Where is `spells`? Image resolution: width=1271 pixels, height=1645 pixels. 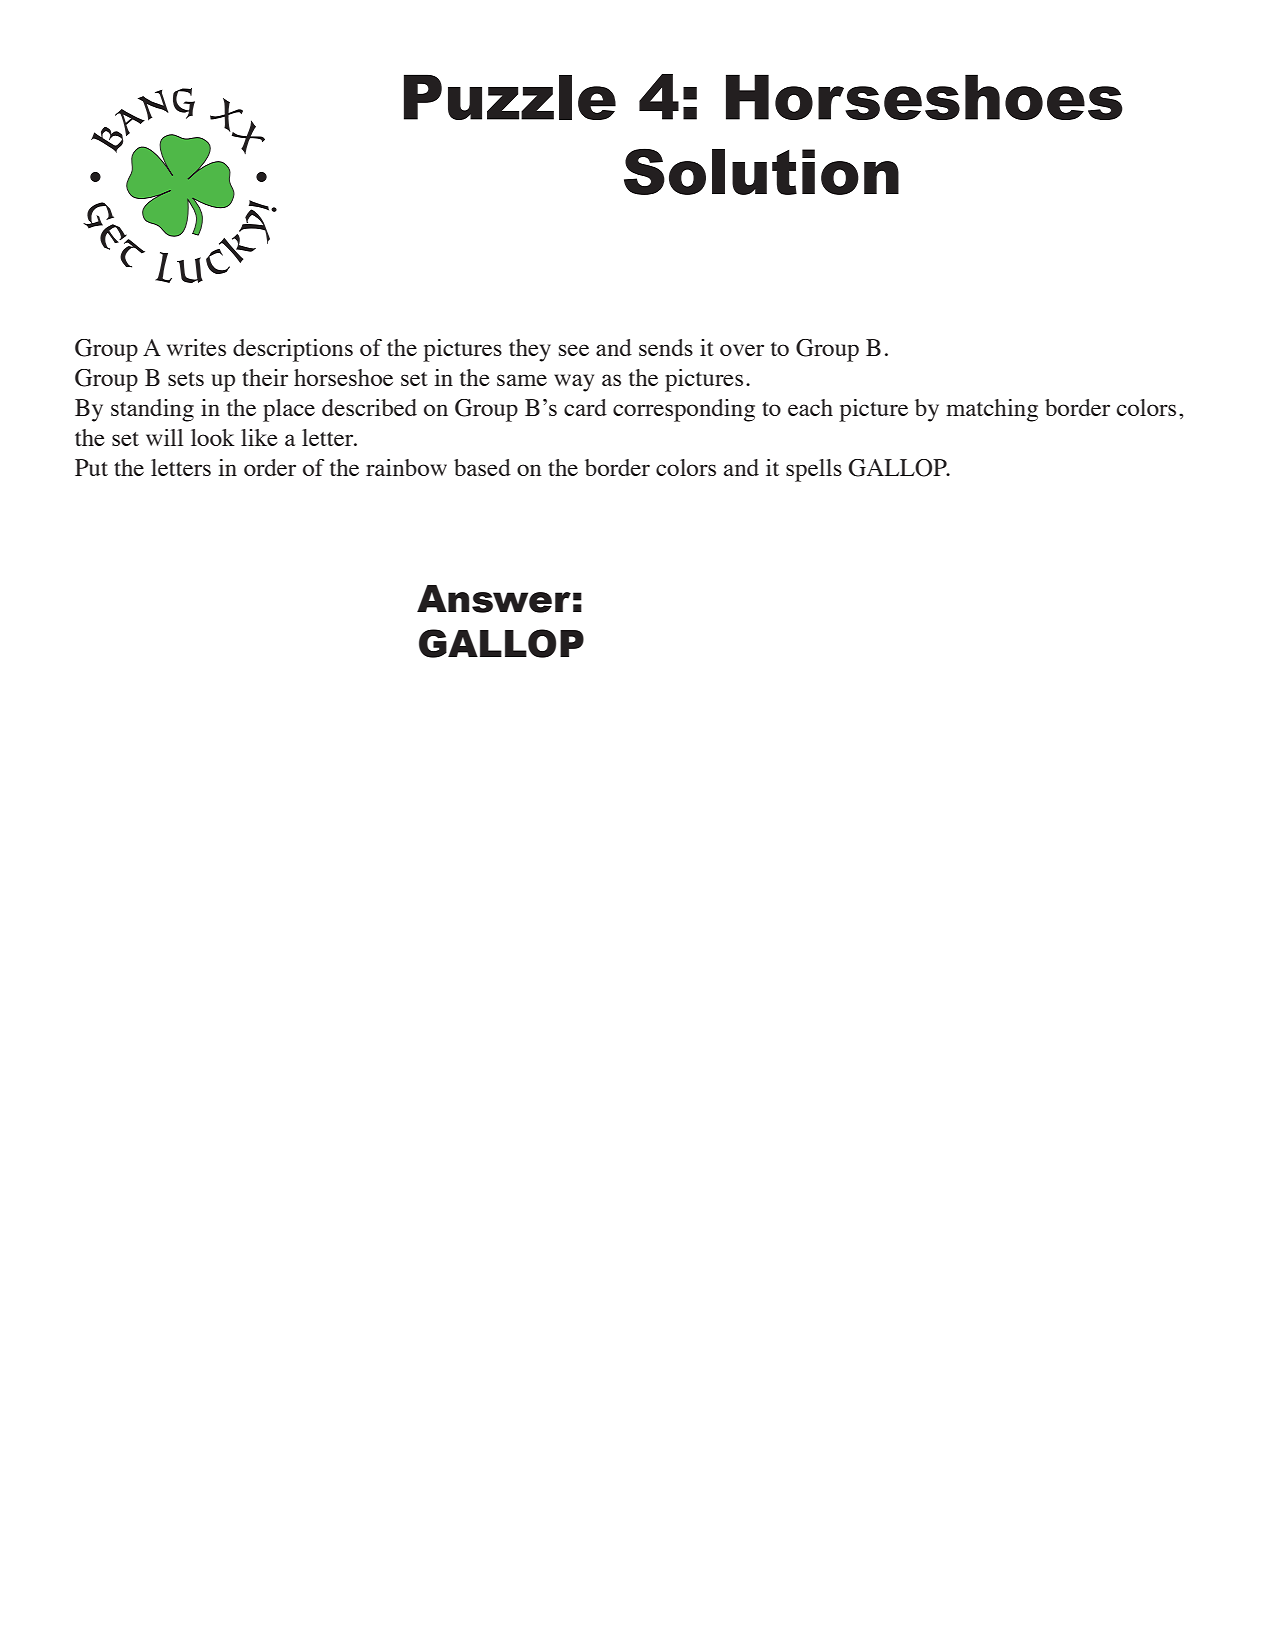 spells is located at coordinates (814, 470).
